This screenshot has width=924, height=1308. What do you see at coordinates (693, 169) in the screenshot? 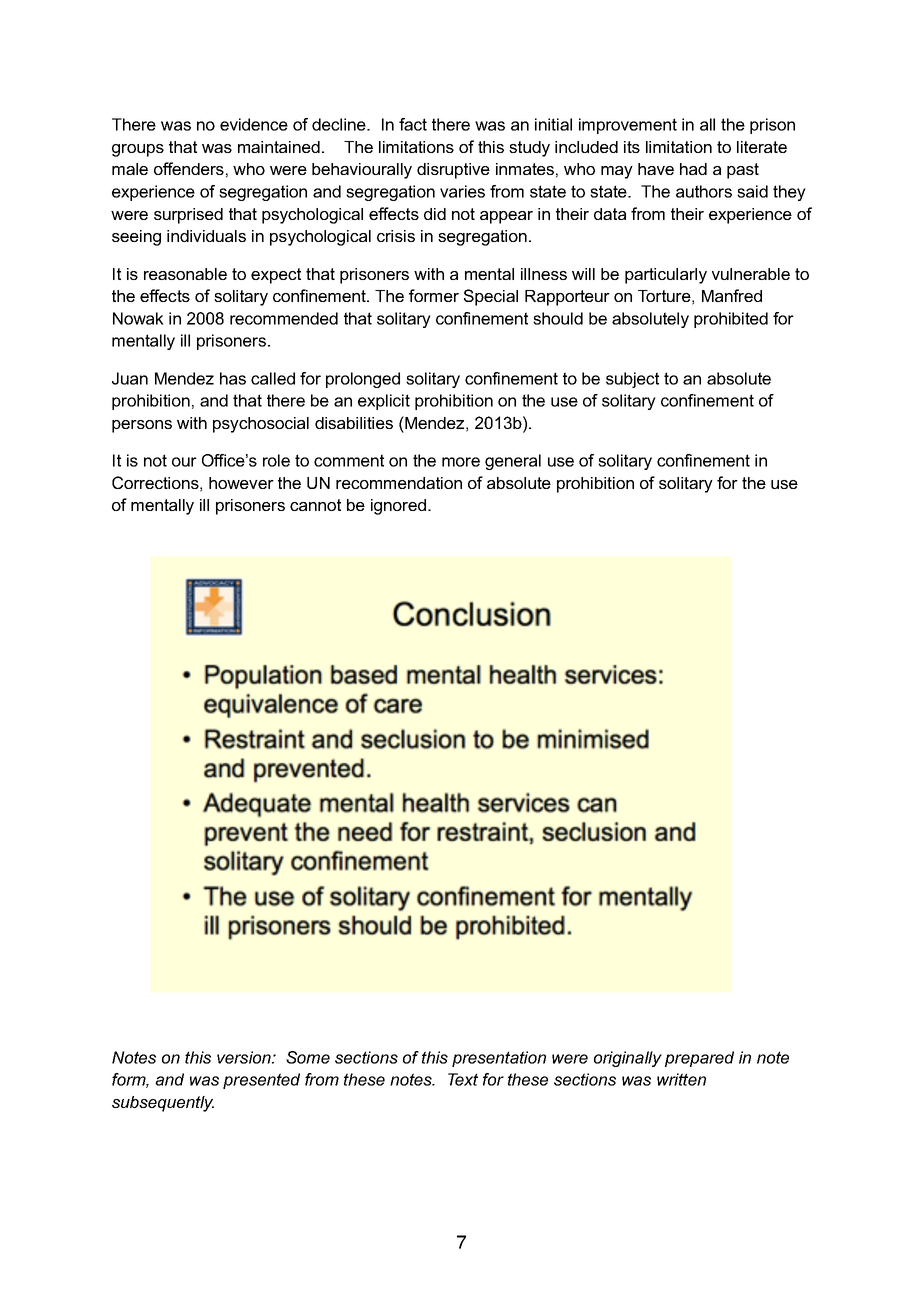
I see `had` at bounding box center [693, 169].
